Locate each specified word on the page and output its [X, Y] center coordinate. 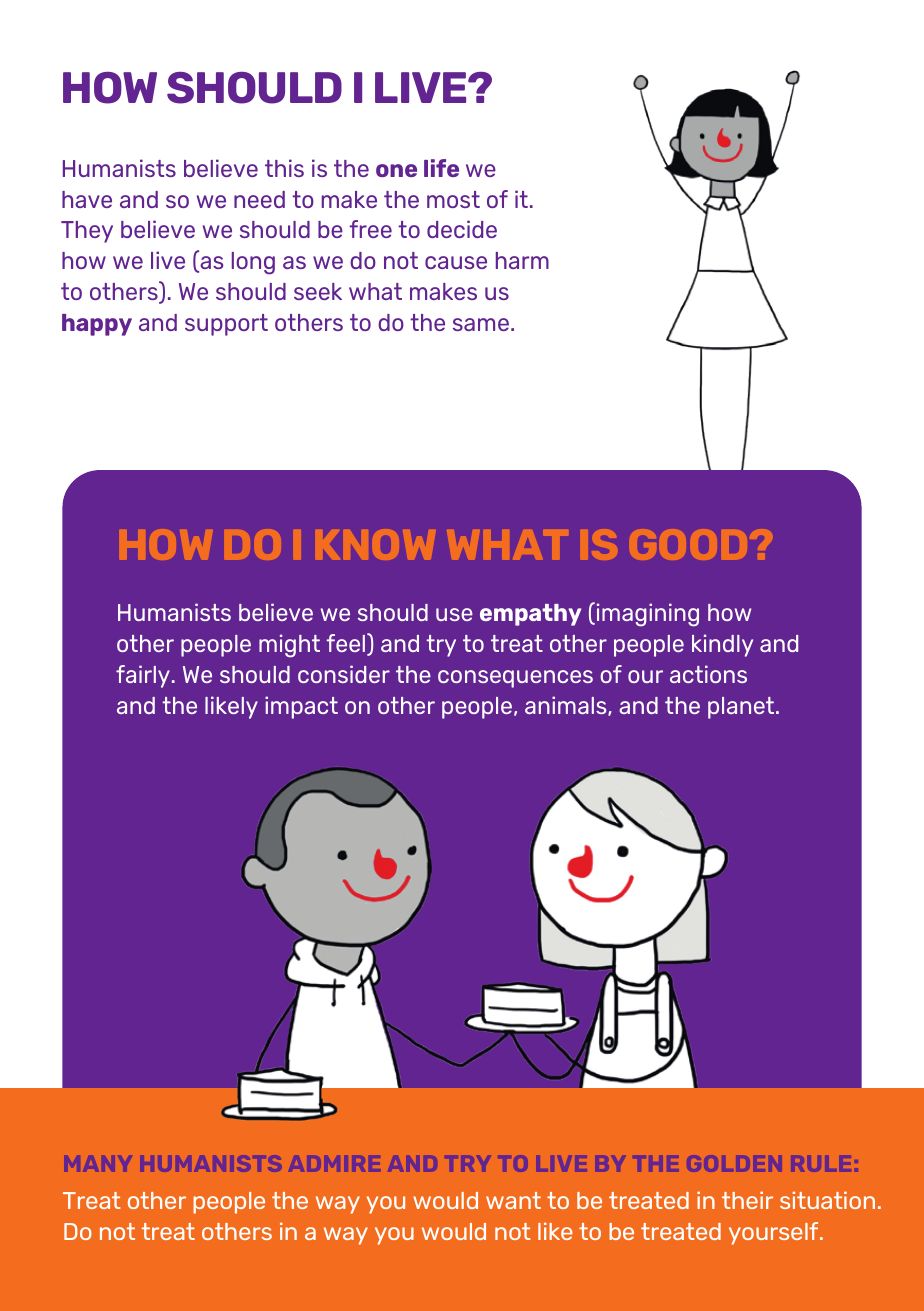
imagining [646, 614]
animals [567, 706]
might [289, 646]
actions [708, 674]
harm [522, 260]
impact [301, 707]
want [513, 1200]
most [453, 199]
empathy [530, 615]
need [259, 199]
